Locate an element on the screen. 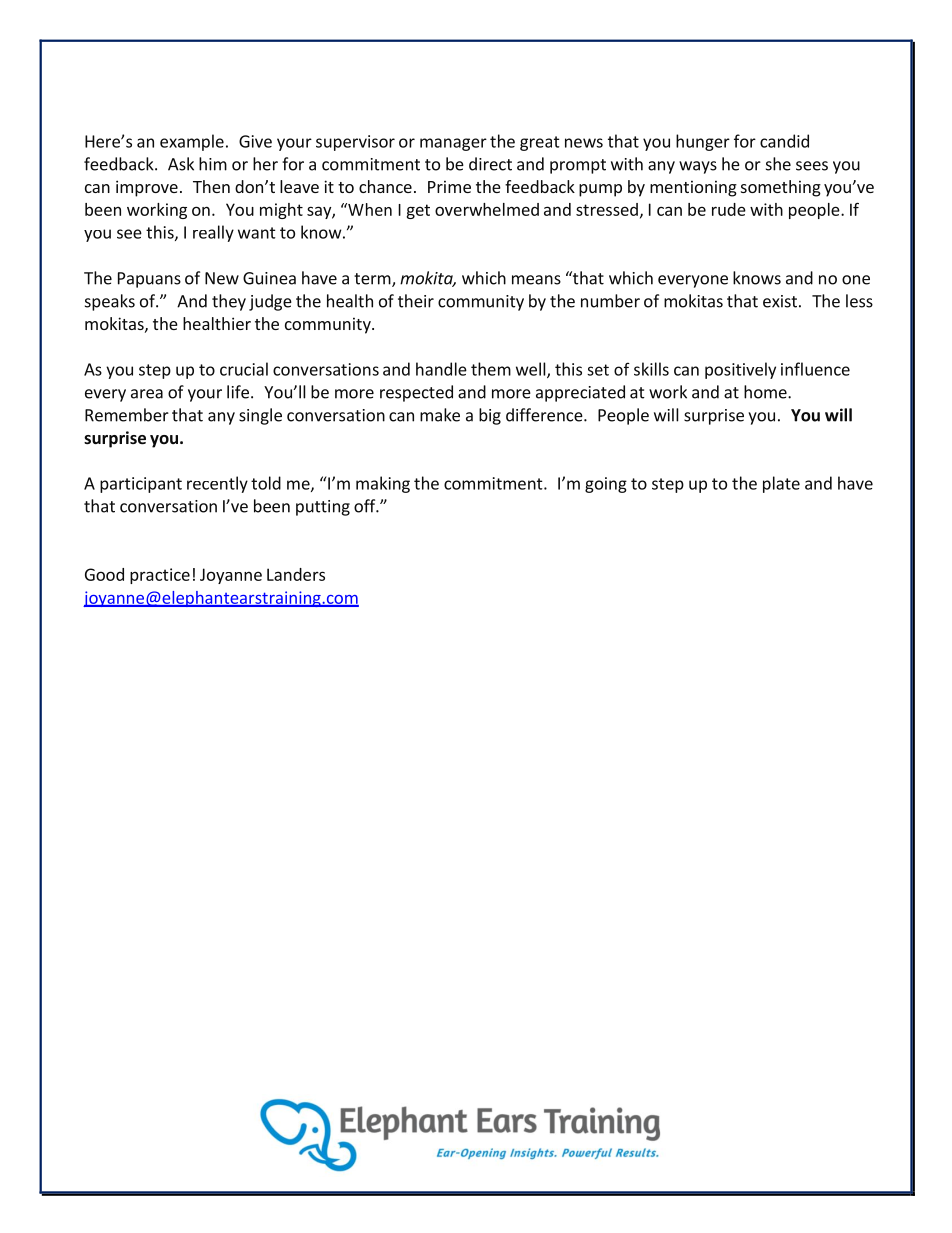 The width and height of the screenshot is (952, 1233). she is located at coordinates (778, 164).
